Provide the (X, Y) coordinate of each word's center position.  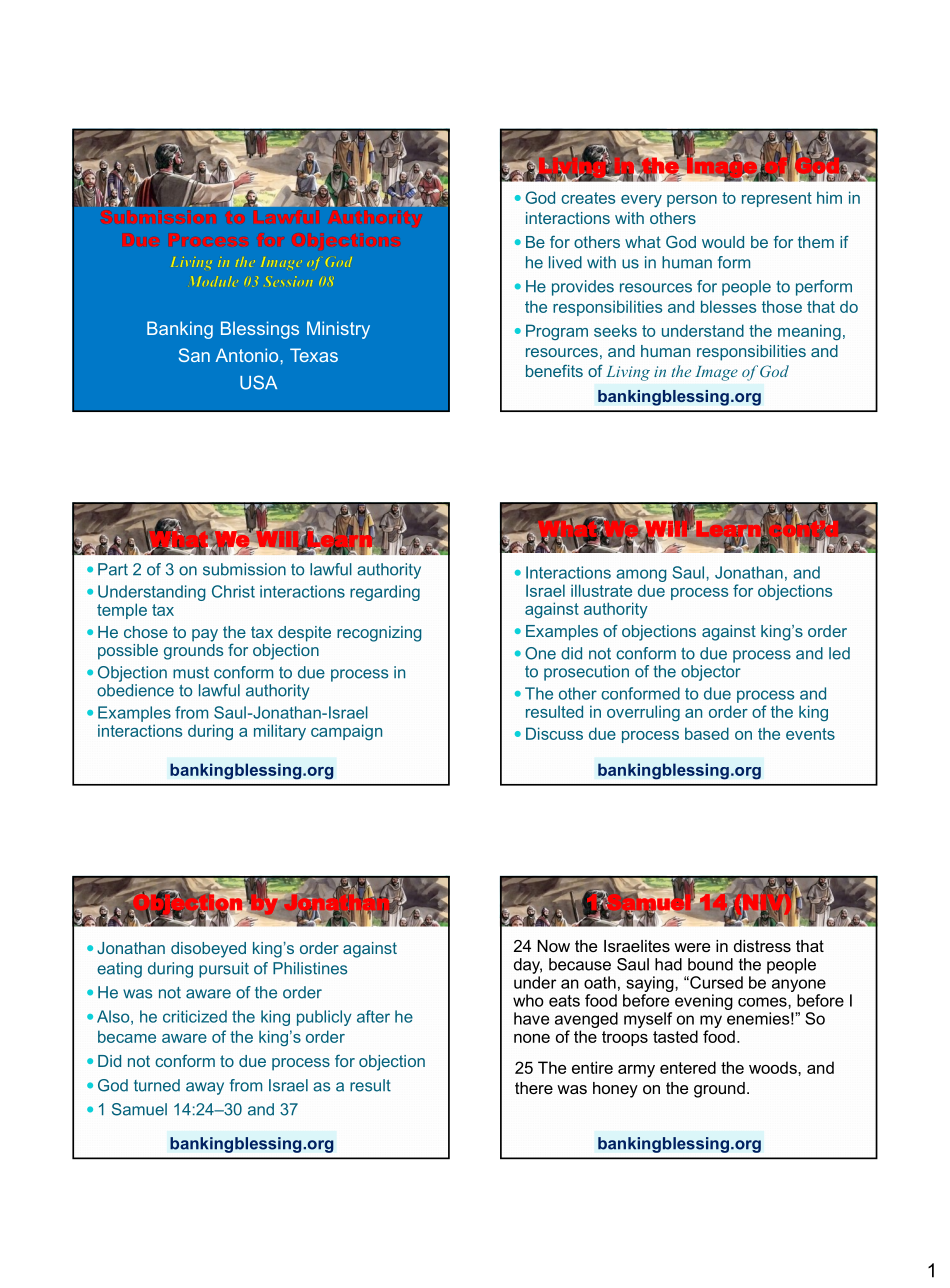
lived (565, 262)
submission (244, 569)
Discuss (554, 733)
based (707, 733)
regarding (385, 593)
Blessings (260, 330)
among (641, 577)
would (723, 242)
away (205, 1088)
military (280, 732)
